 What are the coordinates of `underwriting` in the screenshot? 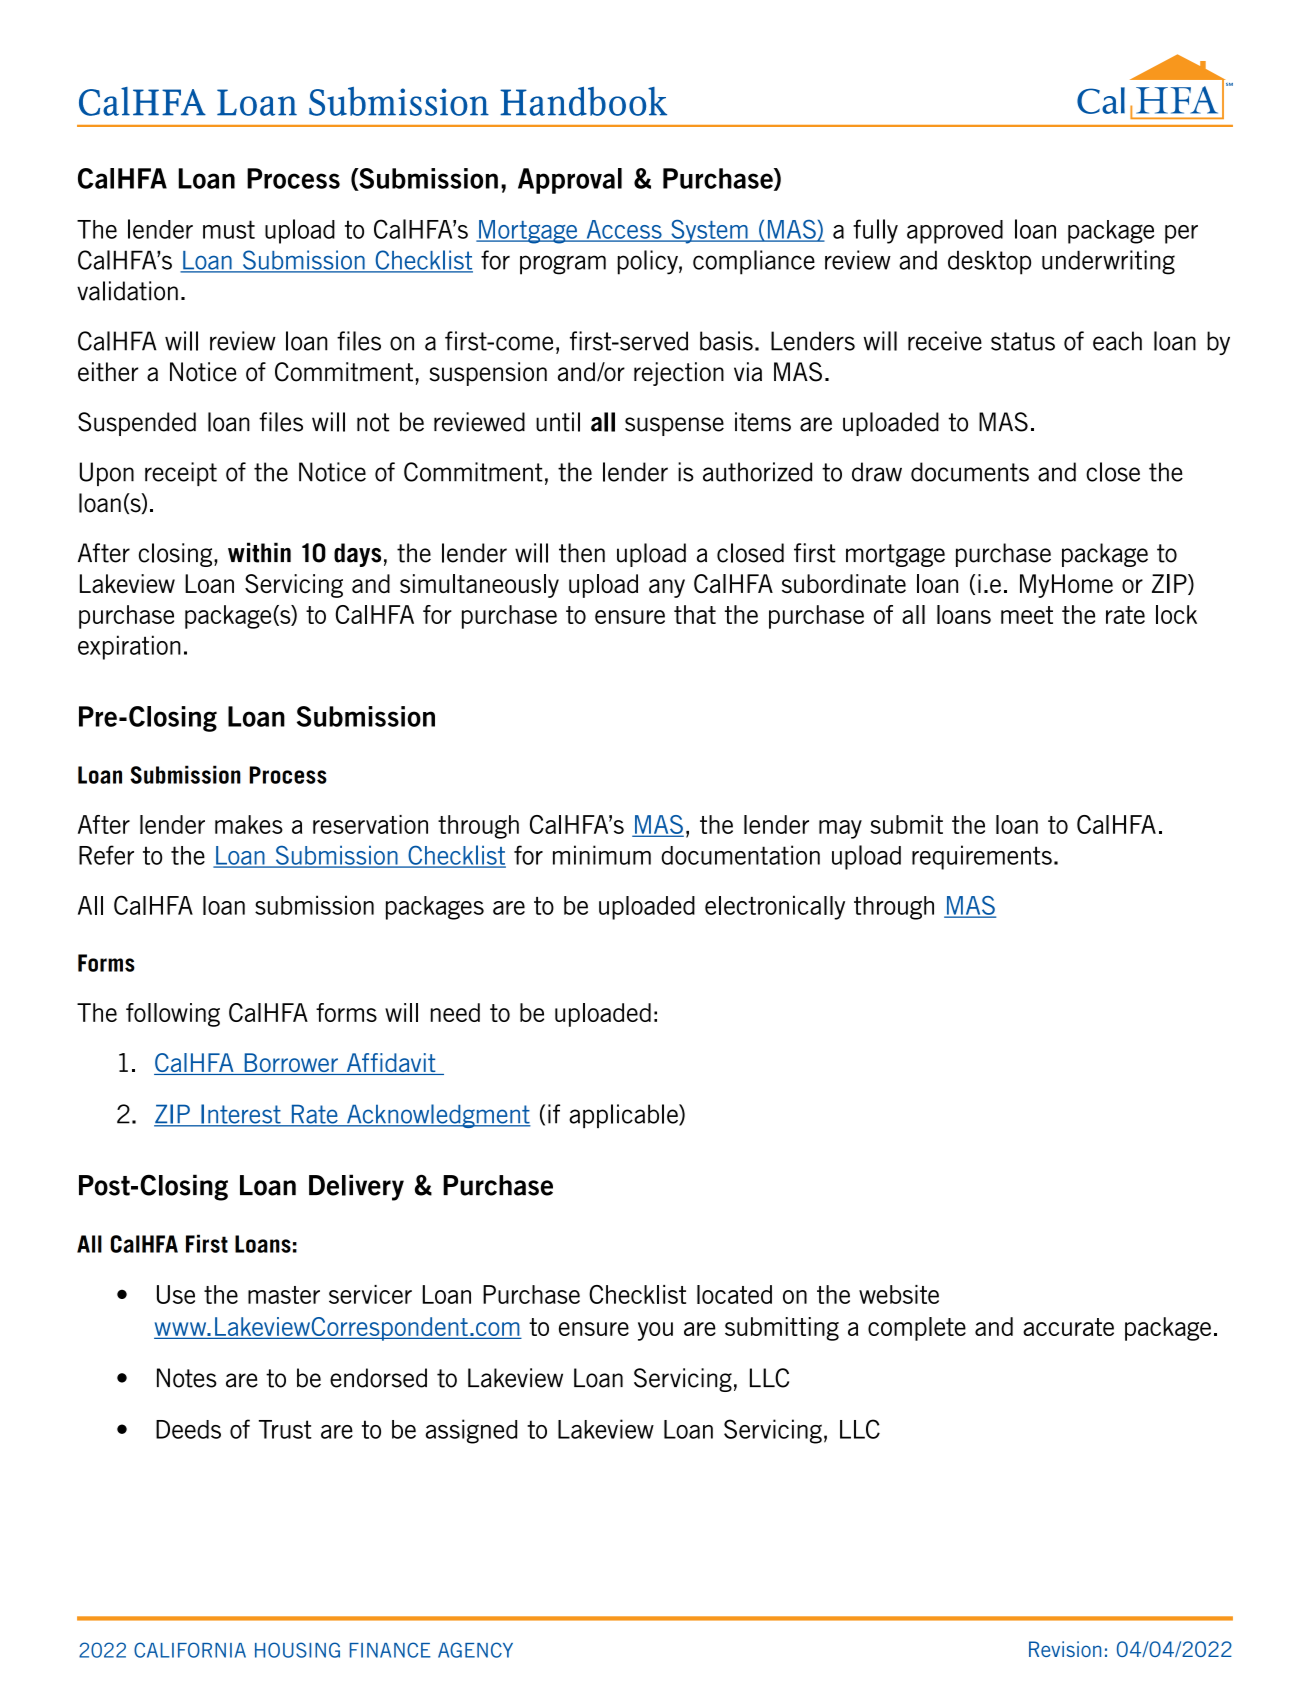 It's located at (1108, 262).
